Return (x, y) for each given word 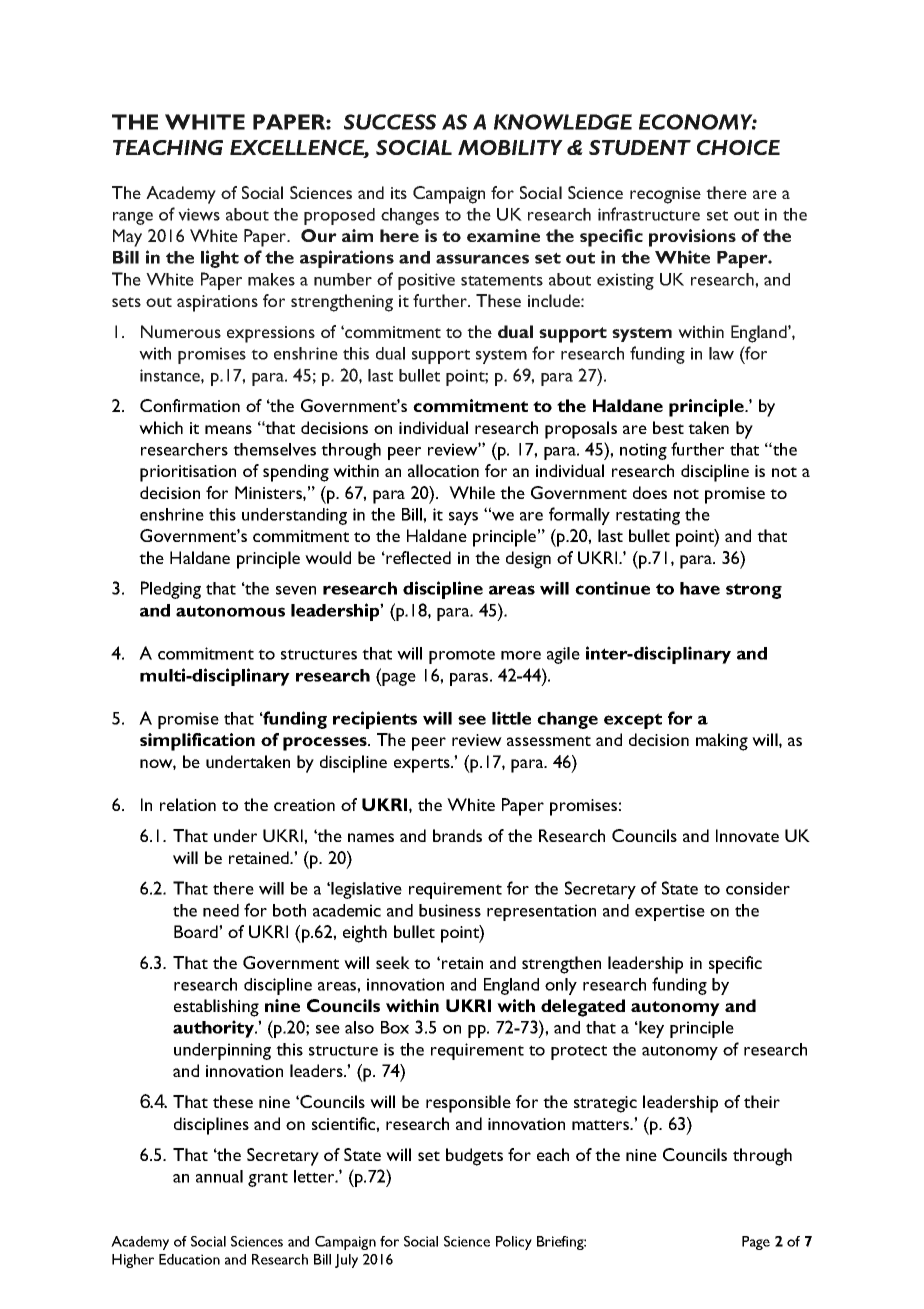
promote (462, 656)
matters (602, 1125)
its (399, 193)
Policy (514, 1243)
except (633, 721)
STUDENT (640, 147)
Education (189, 1259)
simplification (197, 742)
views (199, 214)
